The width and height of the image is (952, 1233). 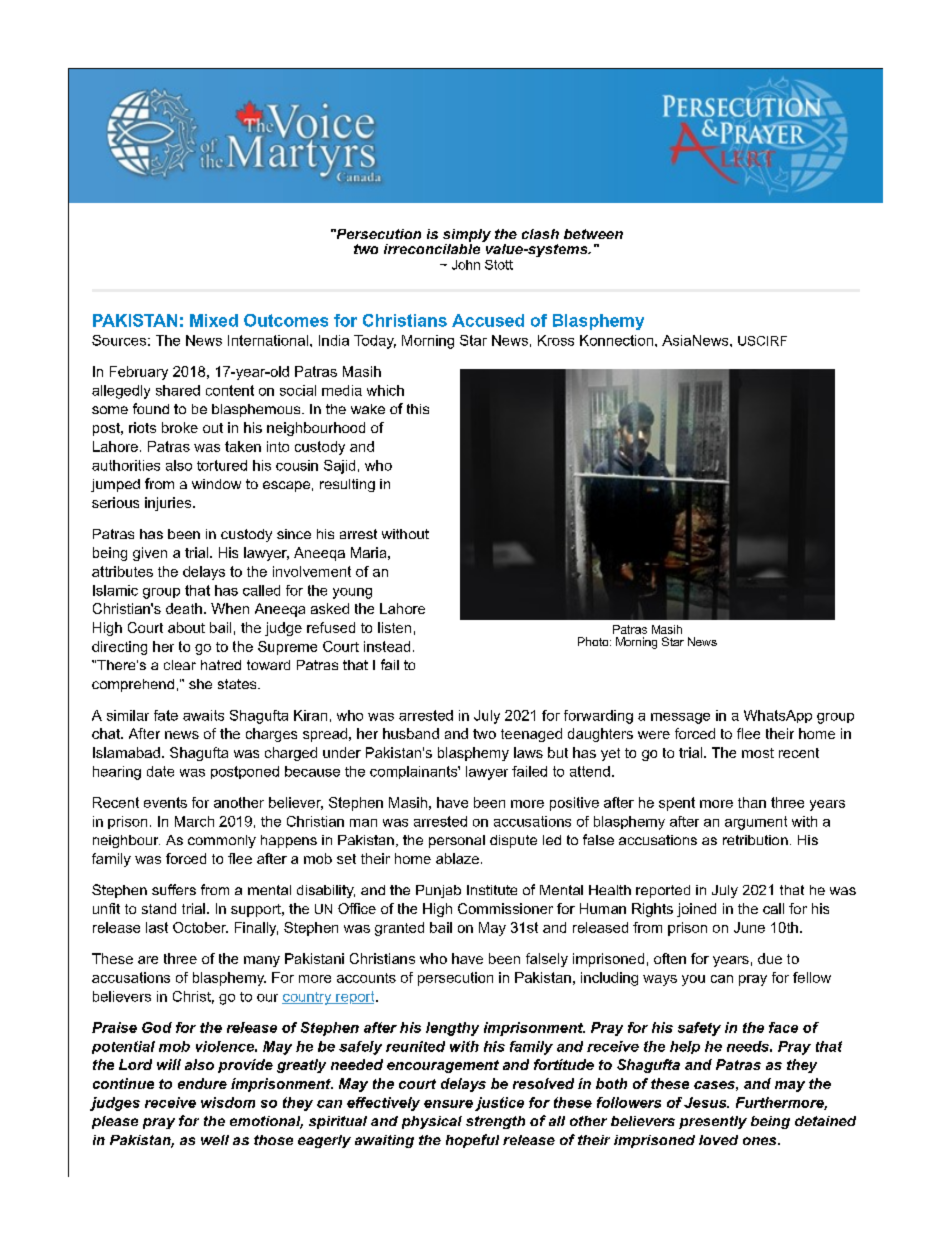 I want to click on young, so click(x=352, y=593).
